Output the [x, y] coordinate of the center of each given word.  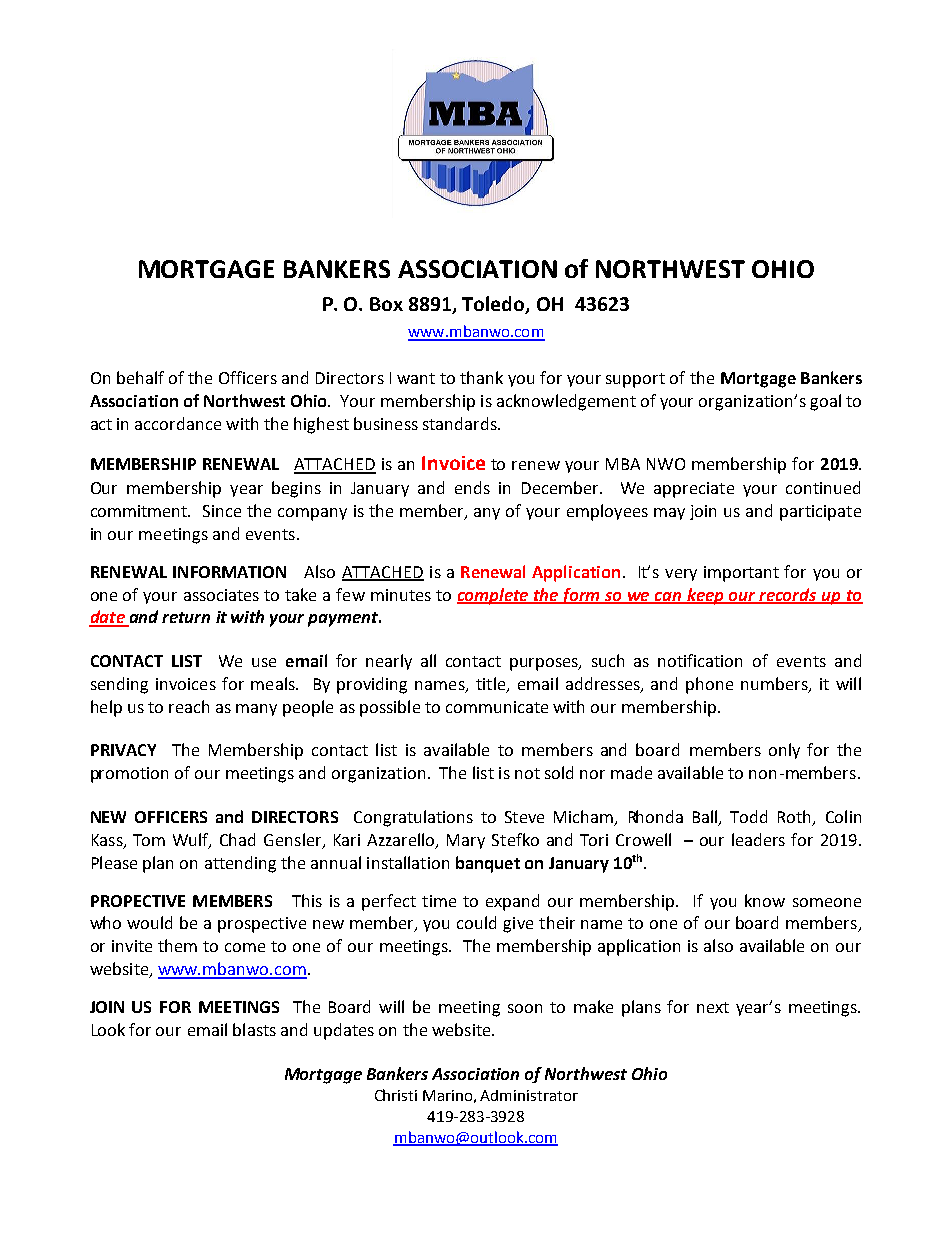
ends [472, 487]
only [784, 751]
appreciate [694, 490]
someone [827, 902]
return [186, 617]
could [476, 922]
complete [494, 596]
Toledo [494, 305]
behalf [140, 377]
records [788, 595]
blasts [254, 1029]
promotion [129, 775]
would [149, 922]
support [635, 380]
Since [222, 511]
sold [559, 772]
